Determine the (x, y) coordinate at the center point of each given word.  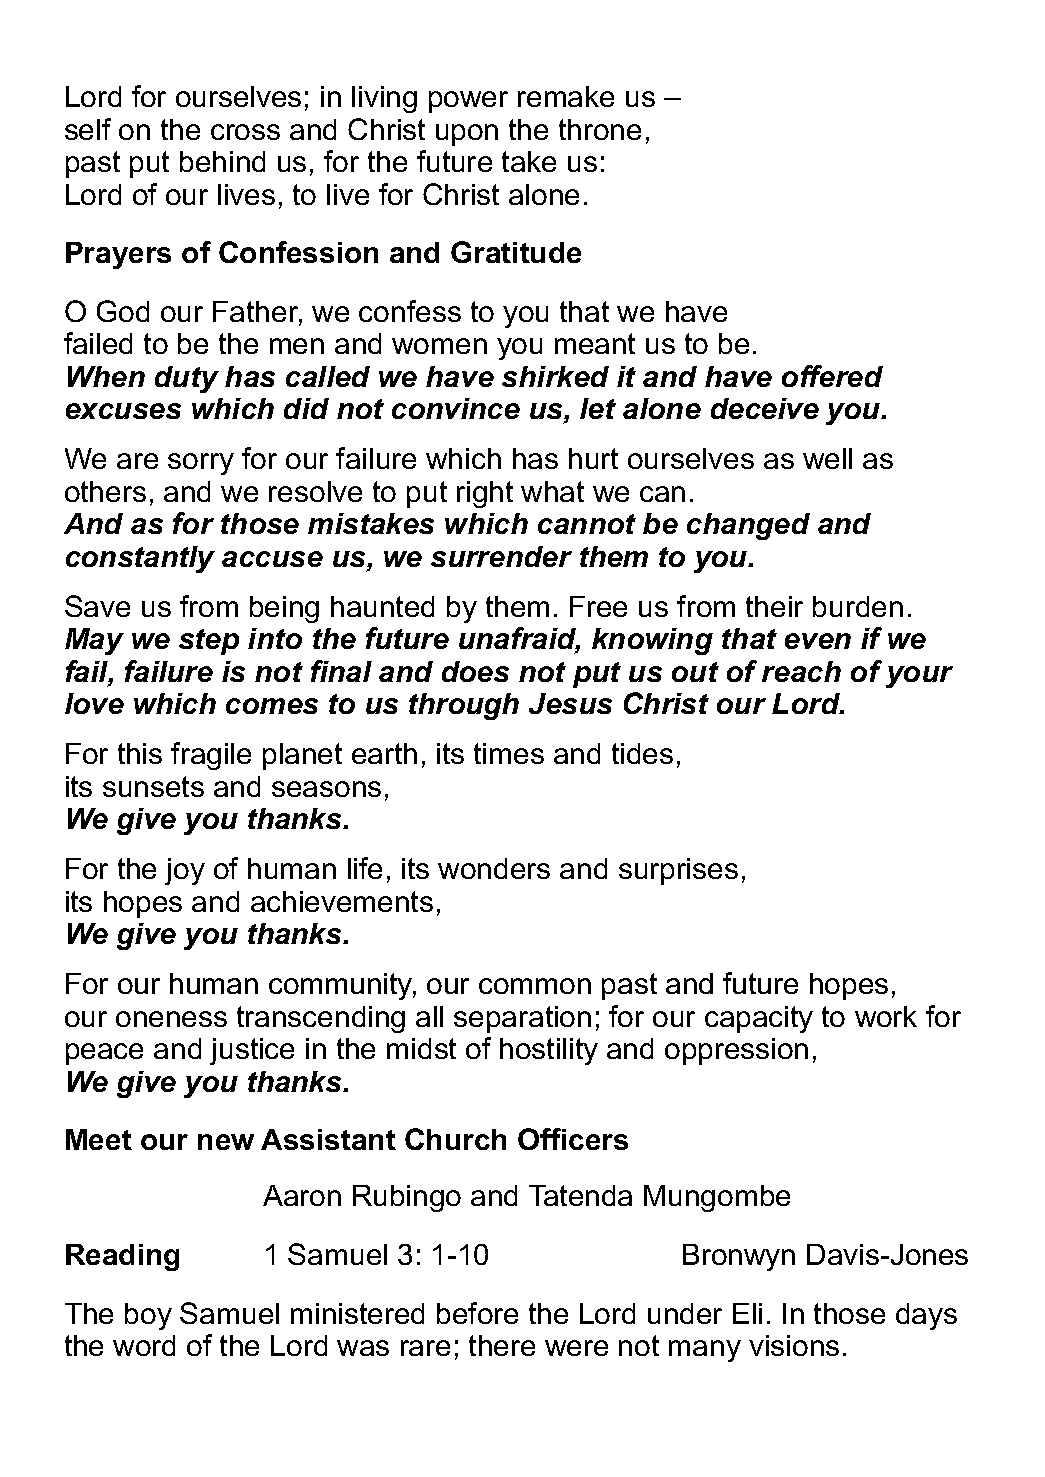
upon (467, 135)
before (477, 1313)
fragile (211, 756)
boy (148, 1316)
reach (801, 671)
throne (600, 129)
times (509, 753)
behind (222, 161)
